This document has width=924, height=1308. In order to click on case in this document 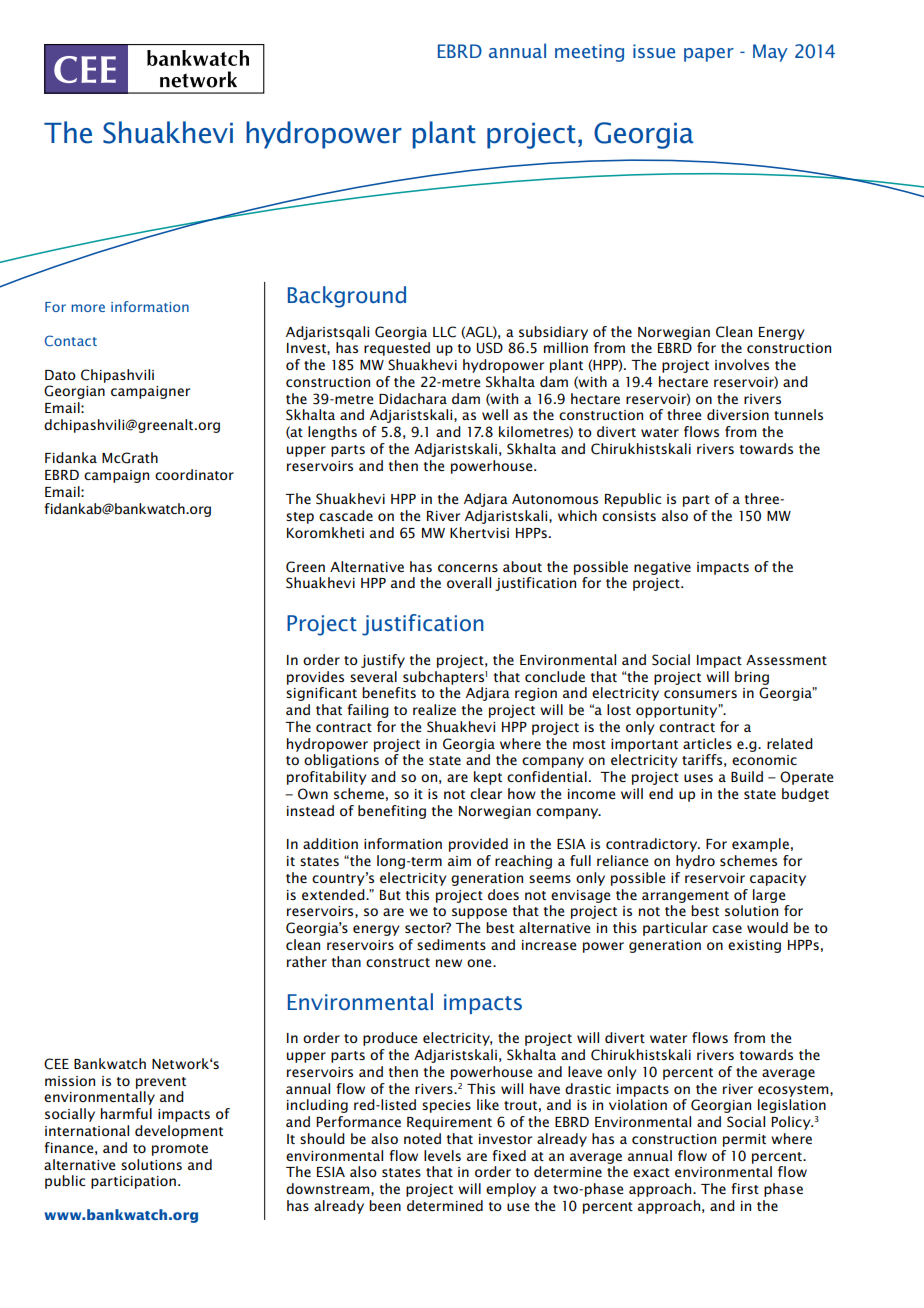, I will do `click(727, 929)`.
